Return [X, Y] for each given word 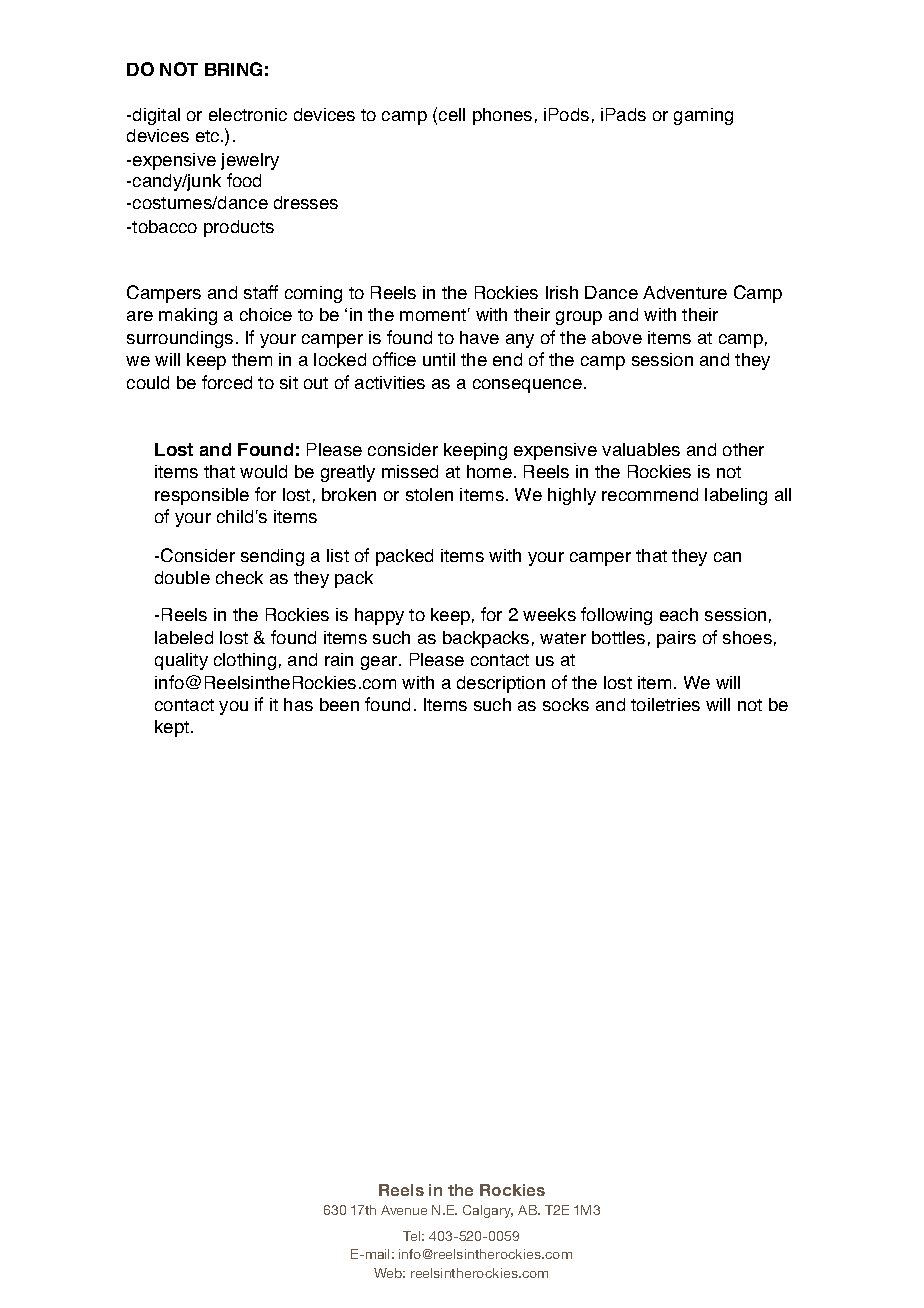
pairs [676, 639]
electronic [248, 114]
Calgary [488, 1211]
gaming [703, 116]
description [501, 684]
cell [452, 114]
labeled [184, 637]
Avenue [404, 1210]
